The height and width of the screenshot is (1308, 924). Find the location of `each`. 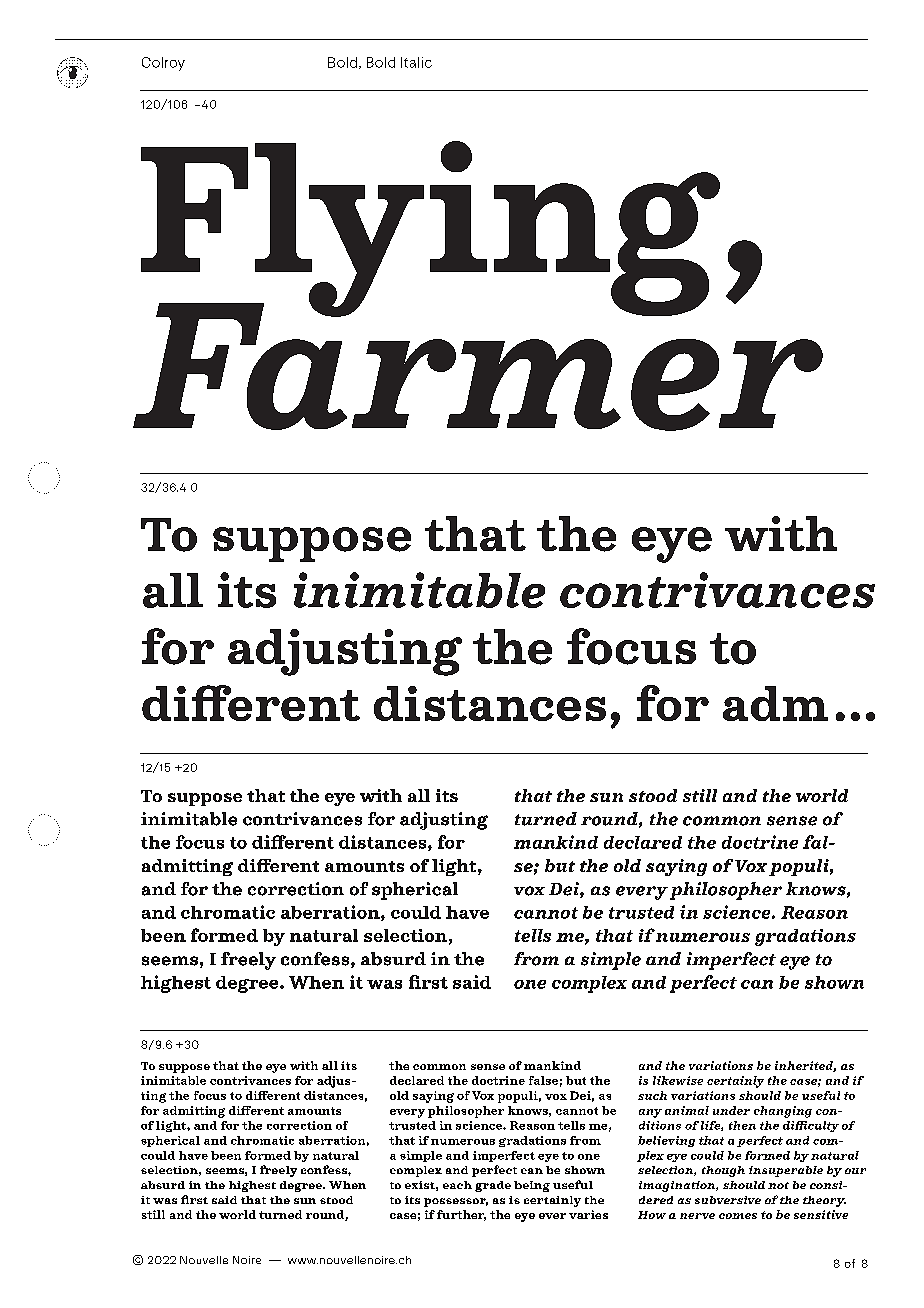

each is located at coordinates (457, 1185).
